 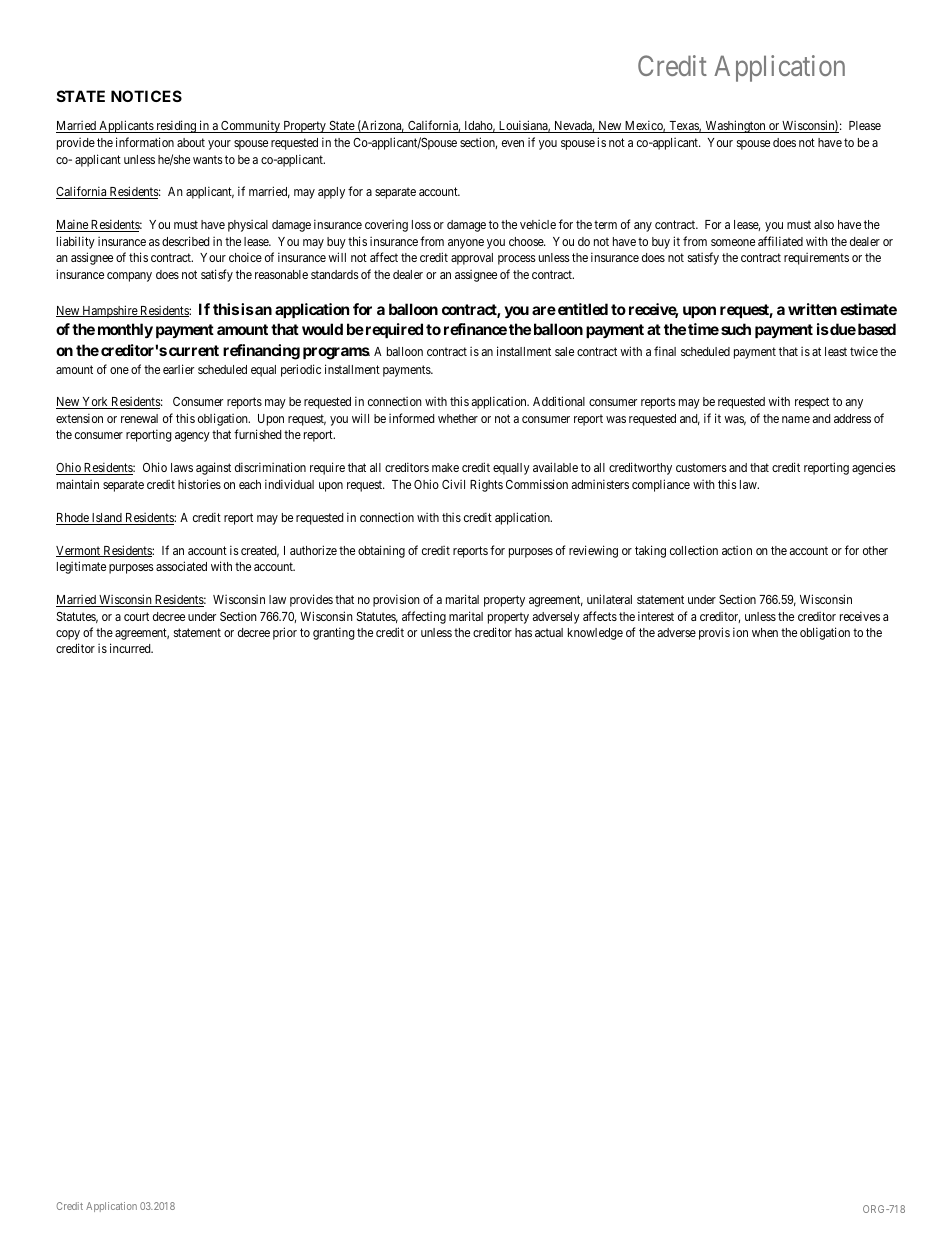 What do you see at coordinates (458, 418) in the document?
I see `whether` at bounding box center [458, 418].
